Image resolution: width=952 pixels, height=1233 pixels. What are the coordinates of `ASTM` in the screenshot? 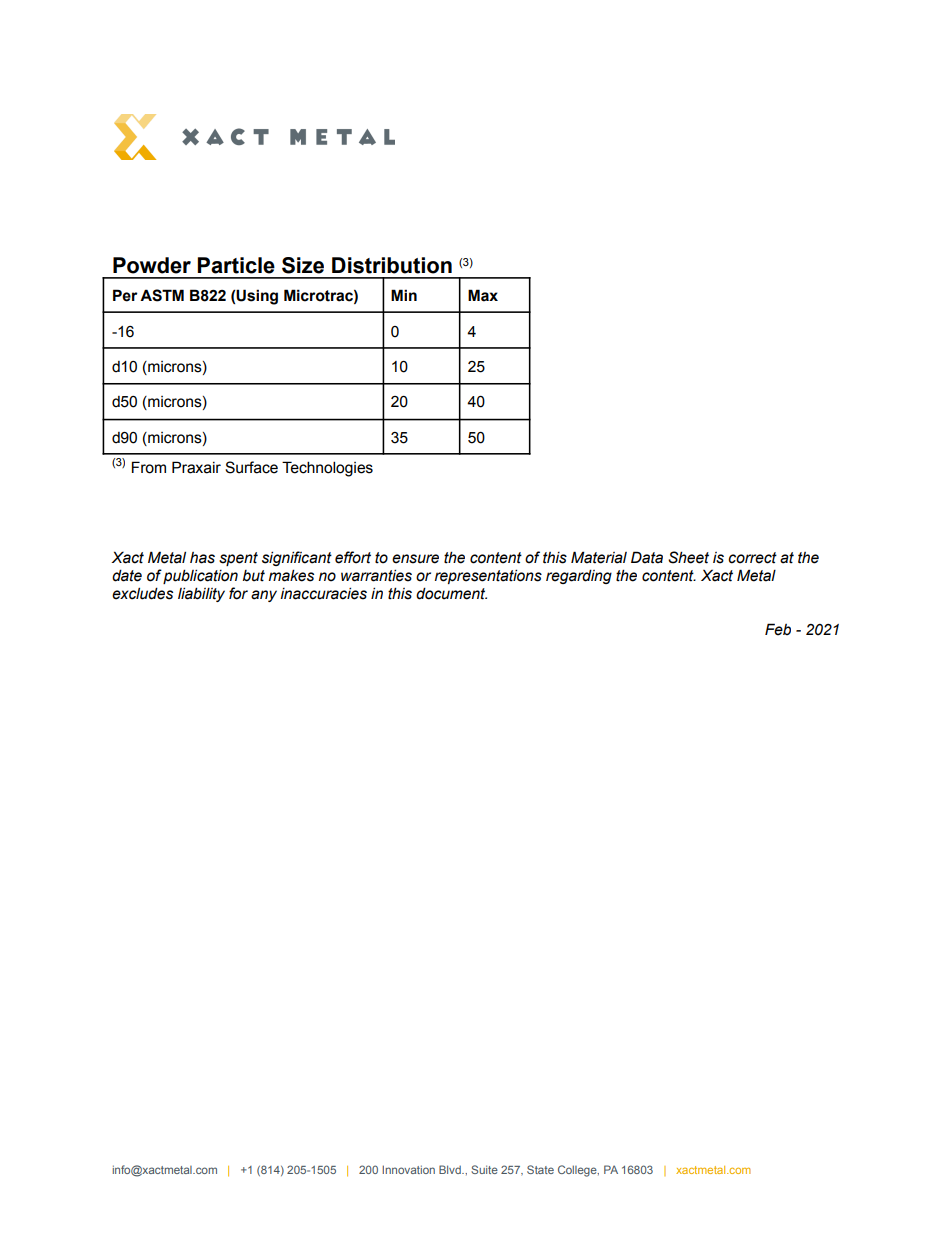 It's located at (162, 295).
